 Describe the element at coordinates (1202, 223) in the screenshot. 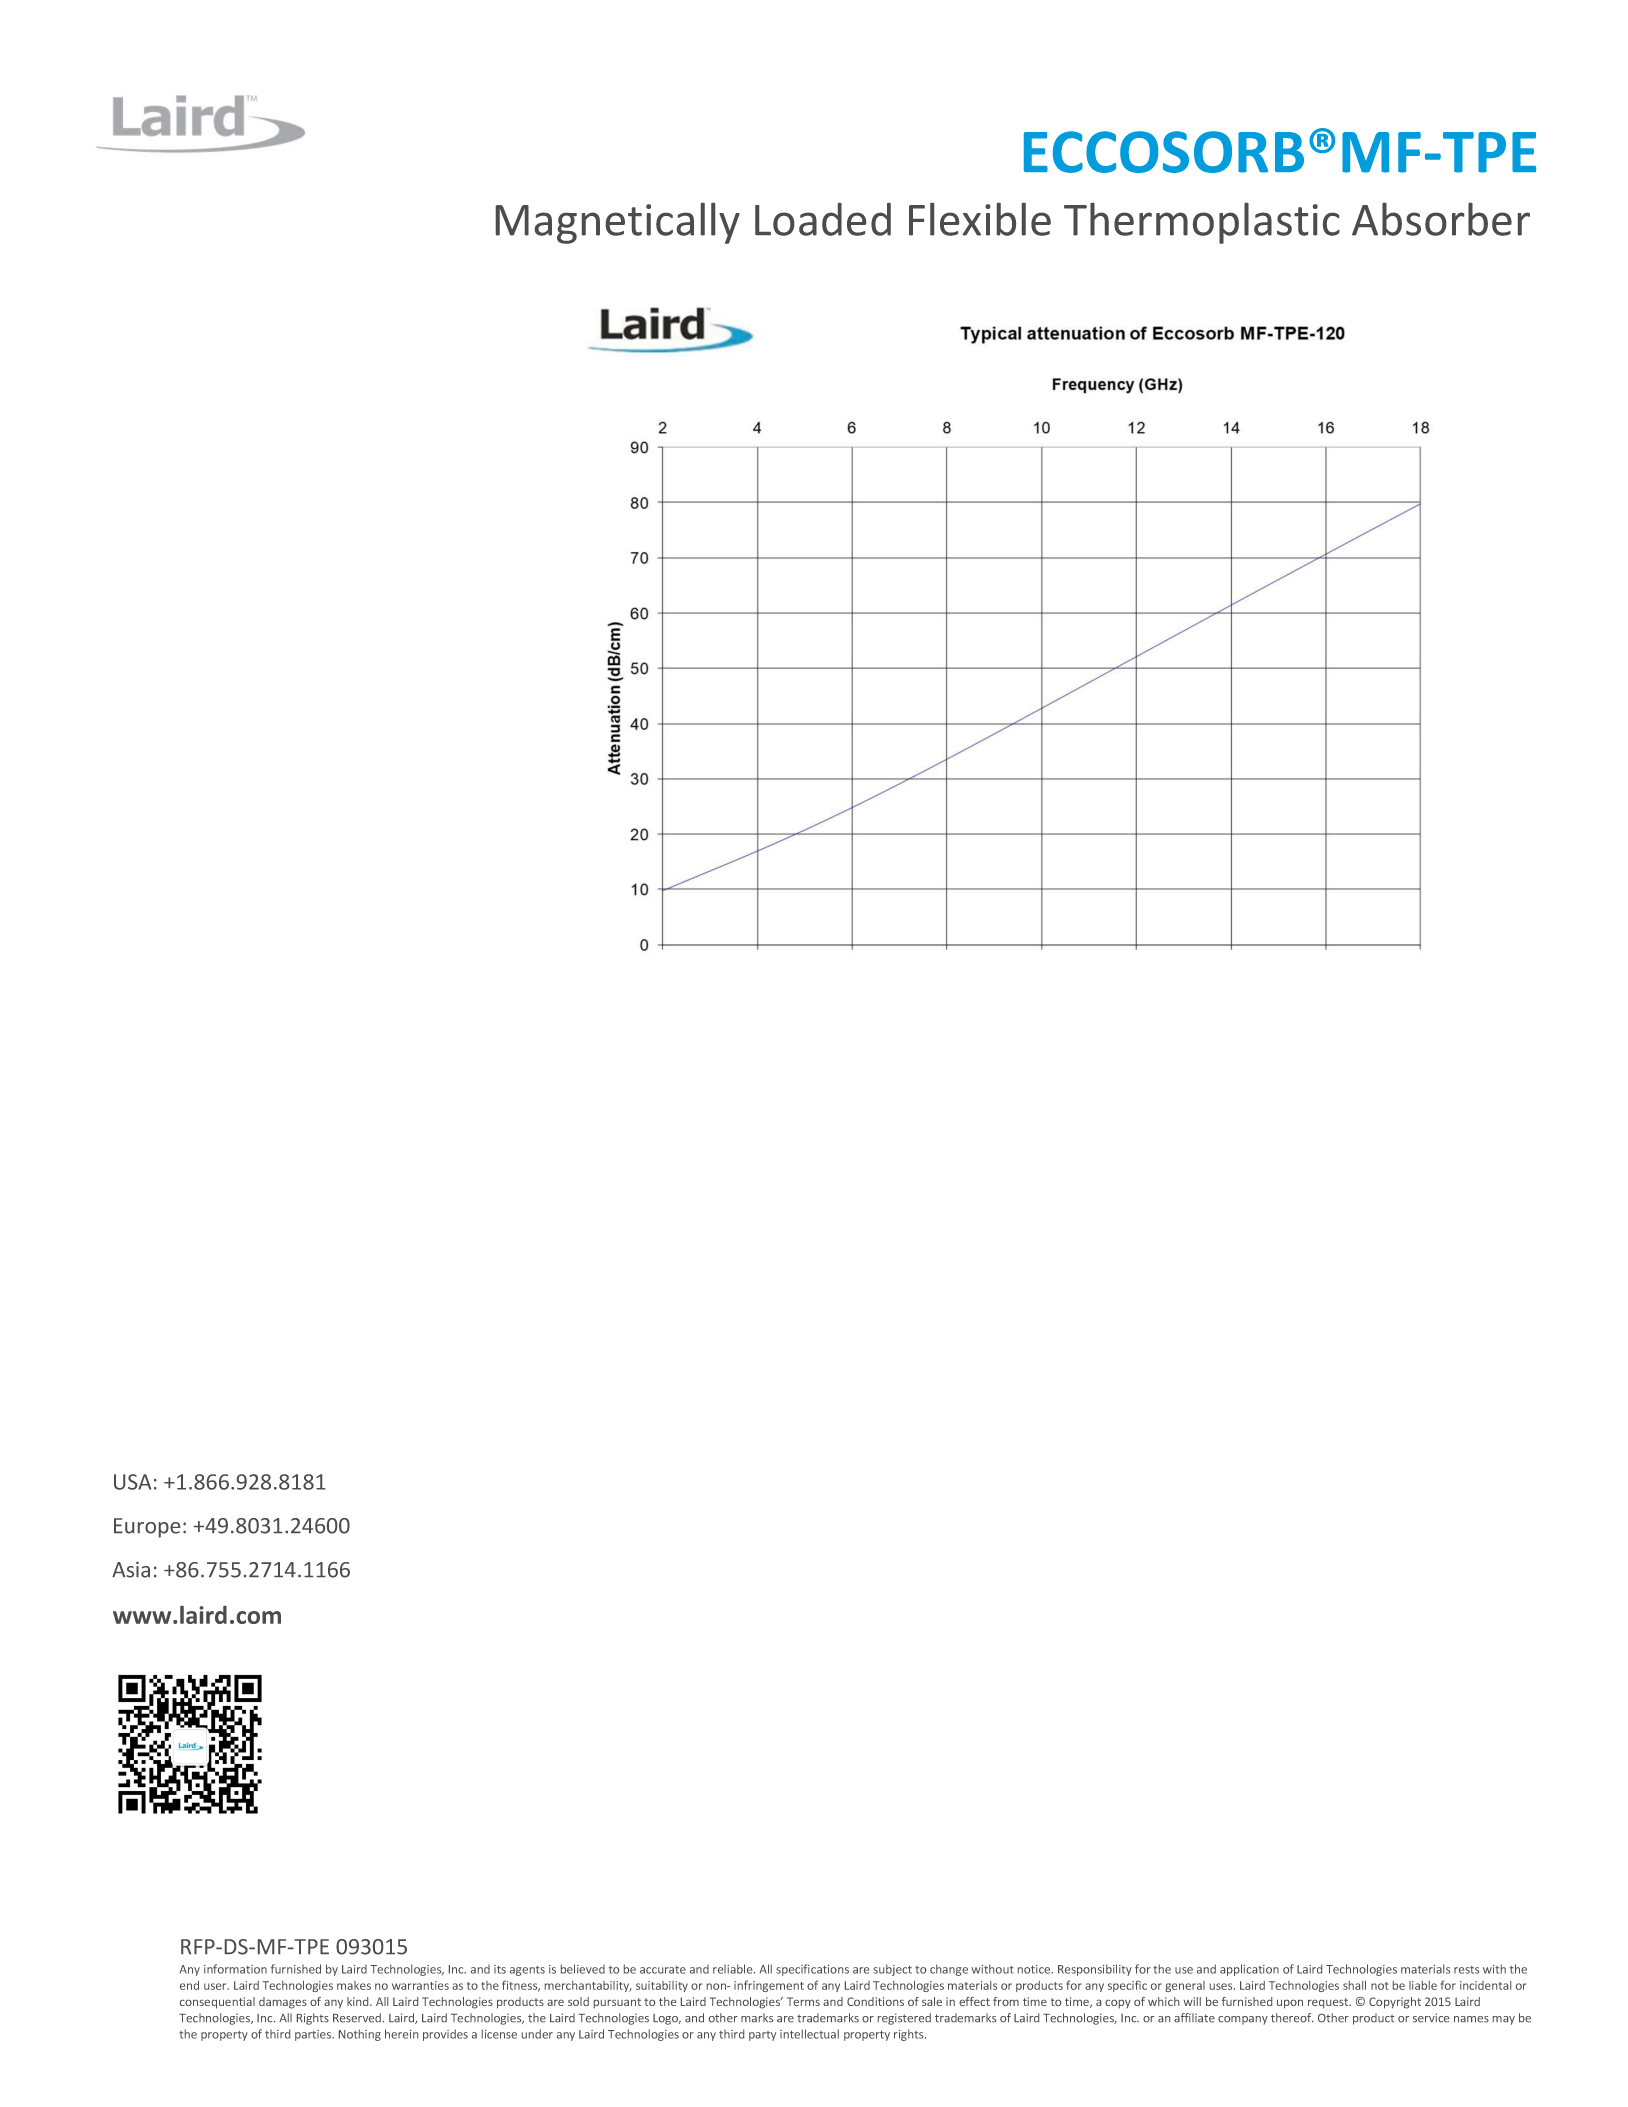

I see `Thermoplastic` at that location.
